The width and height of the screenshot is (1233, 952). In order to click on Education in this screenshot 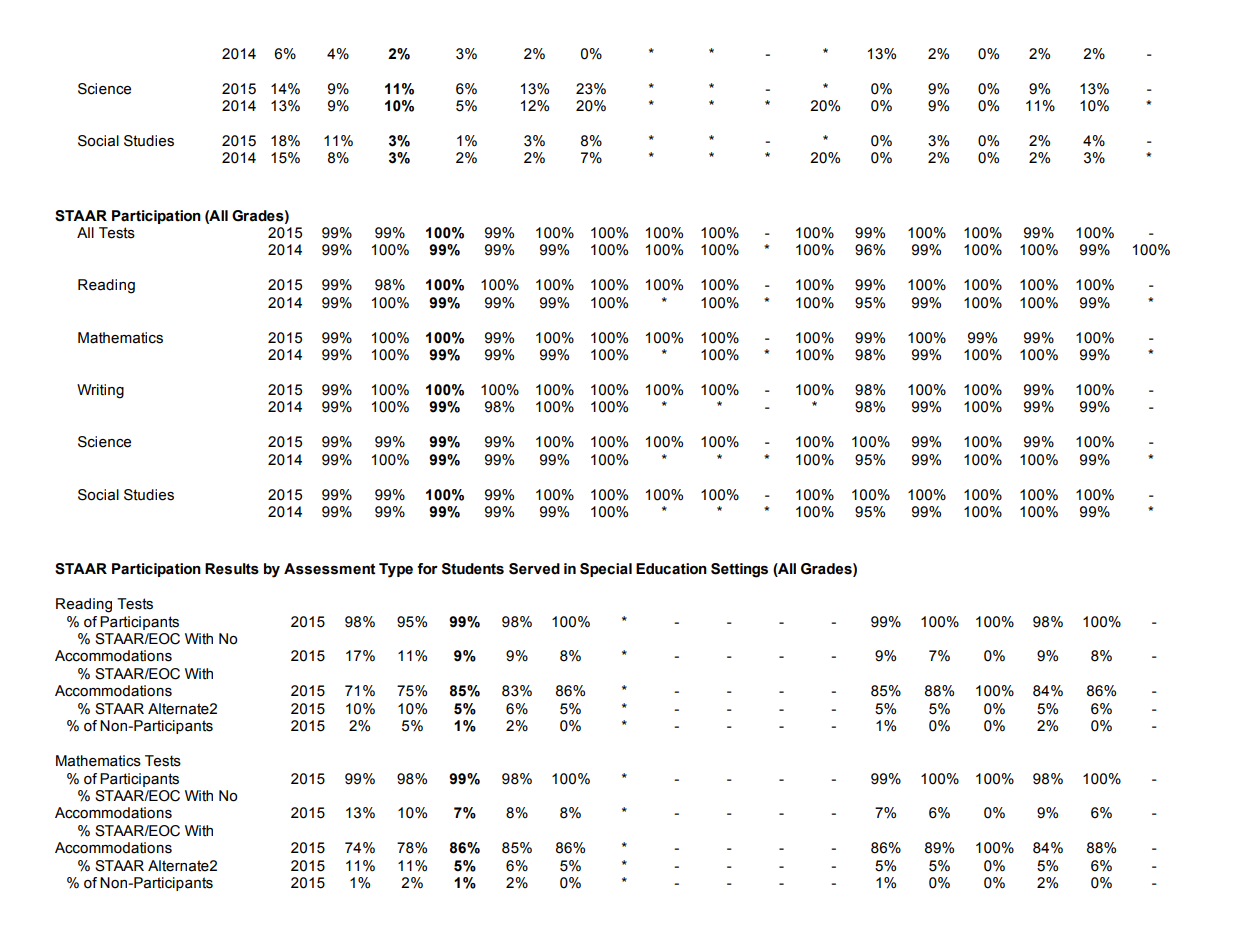, I will do `click(671, 569)`.
